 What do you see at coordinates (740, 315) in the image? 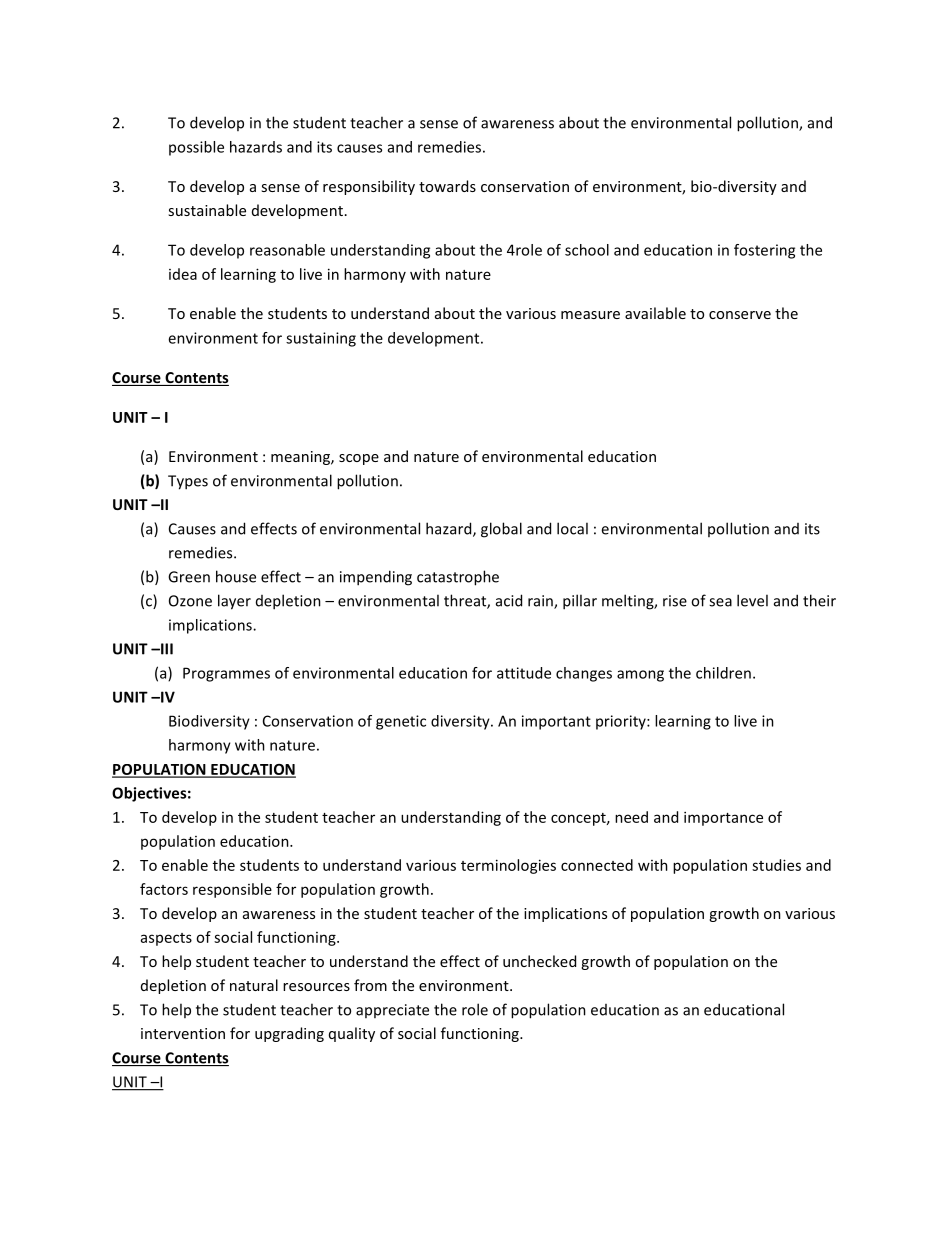
I see `conserve` at bounding box center [740, 315].
